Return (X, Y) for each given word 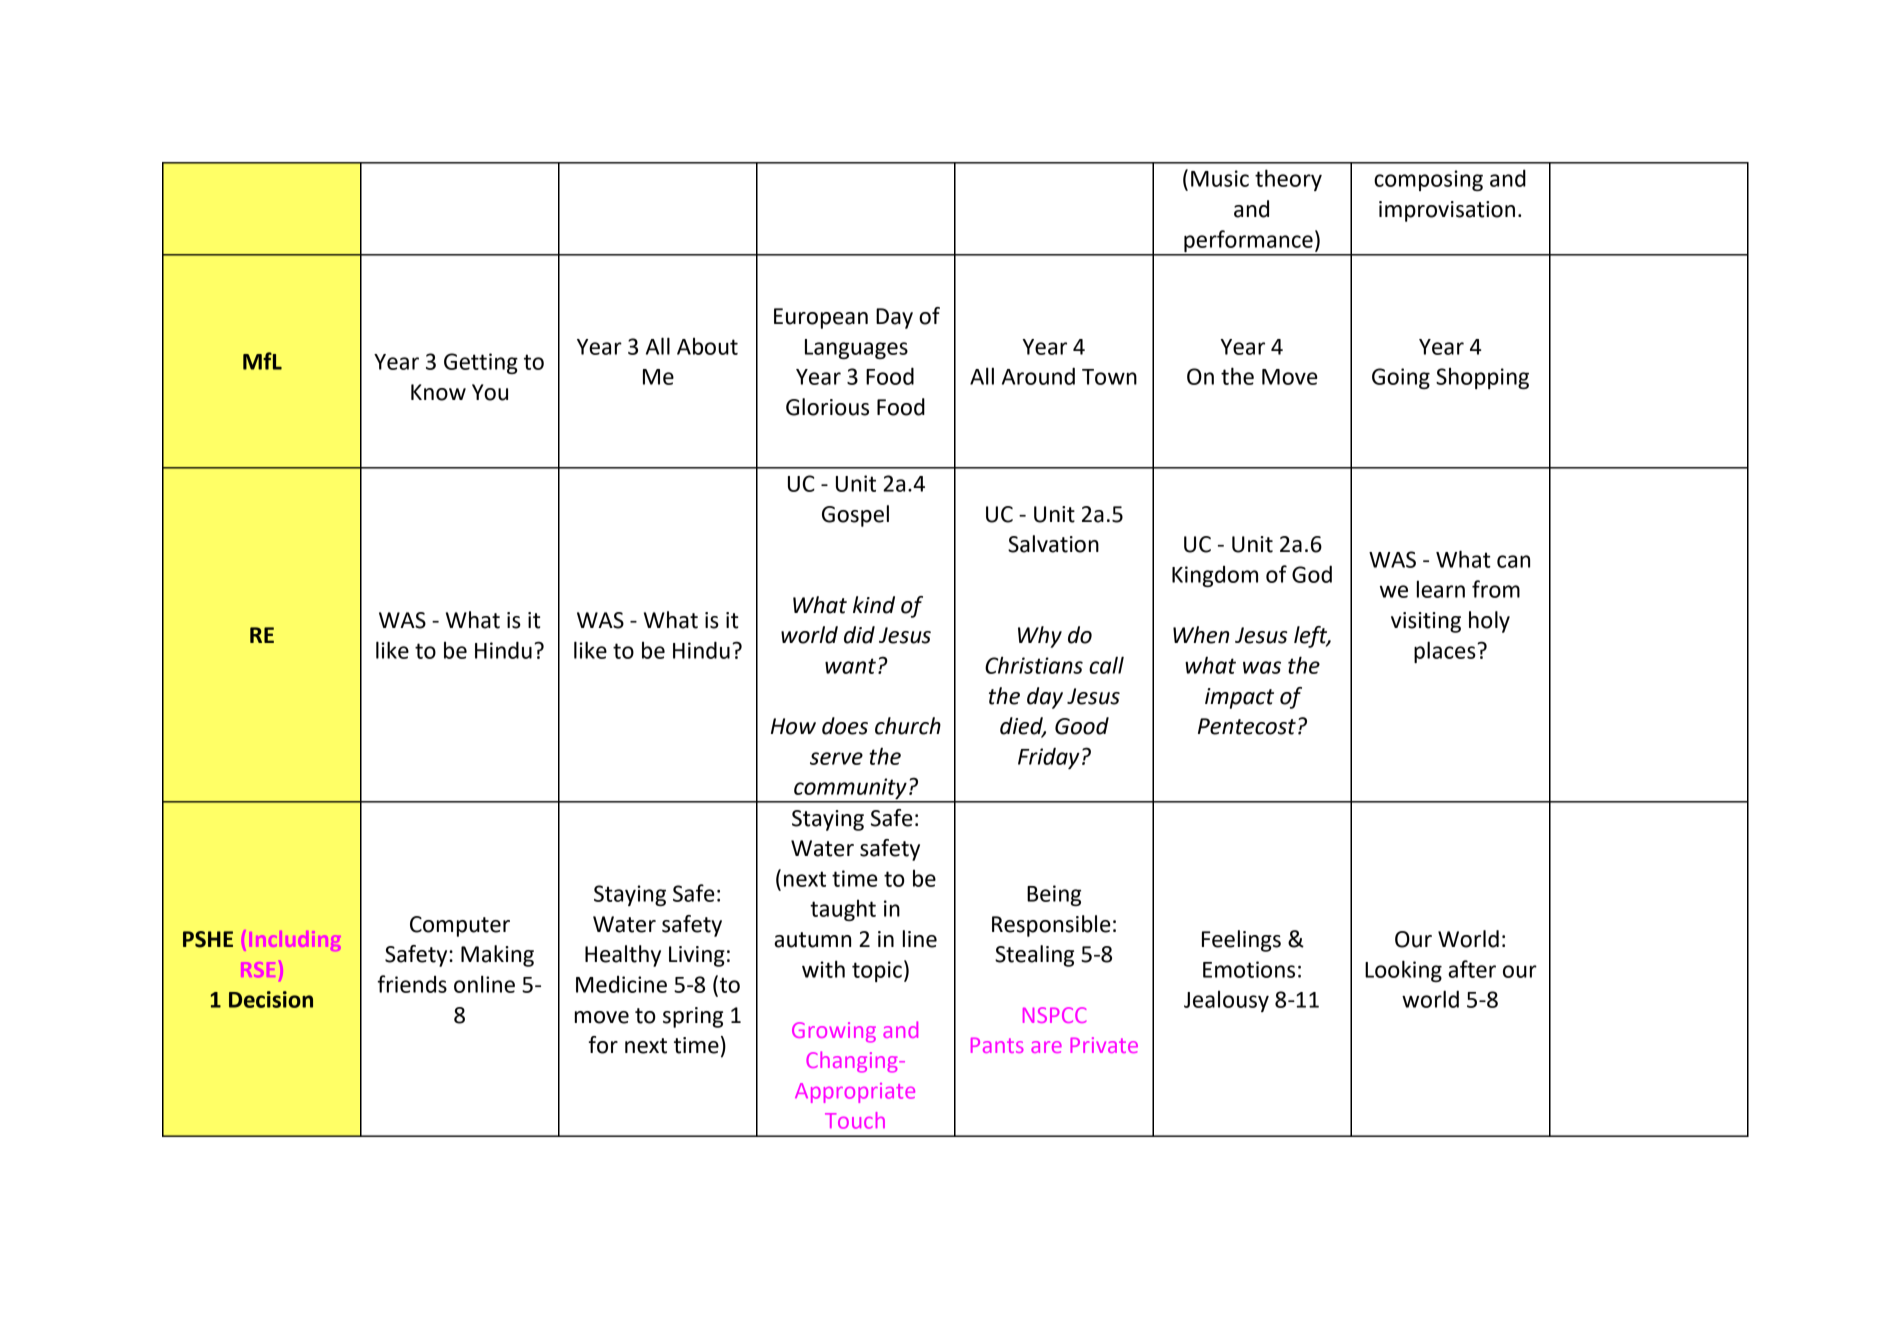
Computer (460, 926)
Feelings (1241, 941)
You (490, 392)
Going (1401, 378)
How (793, 726)
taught (843, 910)
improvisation (1447, 211)
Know (438, 392)
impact (1239, 698)
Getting (481, 363)
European (821, 318)
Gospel (855, 516)
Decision (271, 999)
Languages (856, 349)
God (1312, 574)
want (850, 666)
